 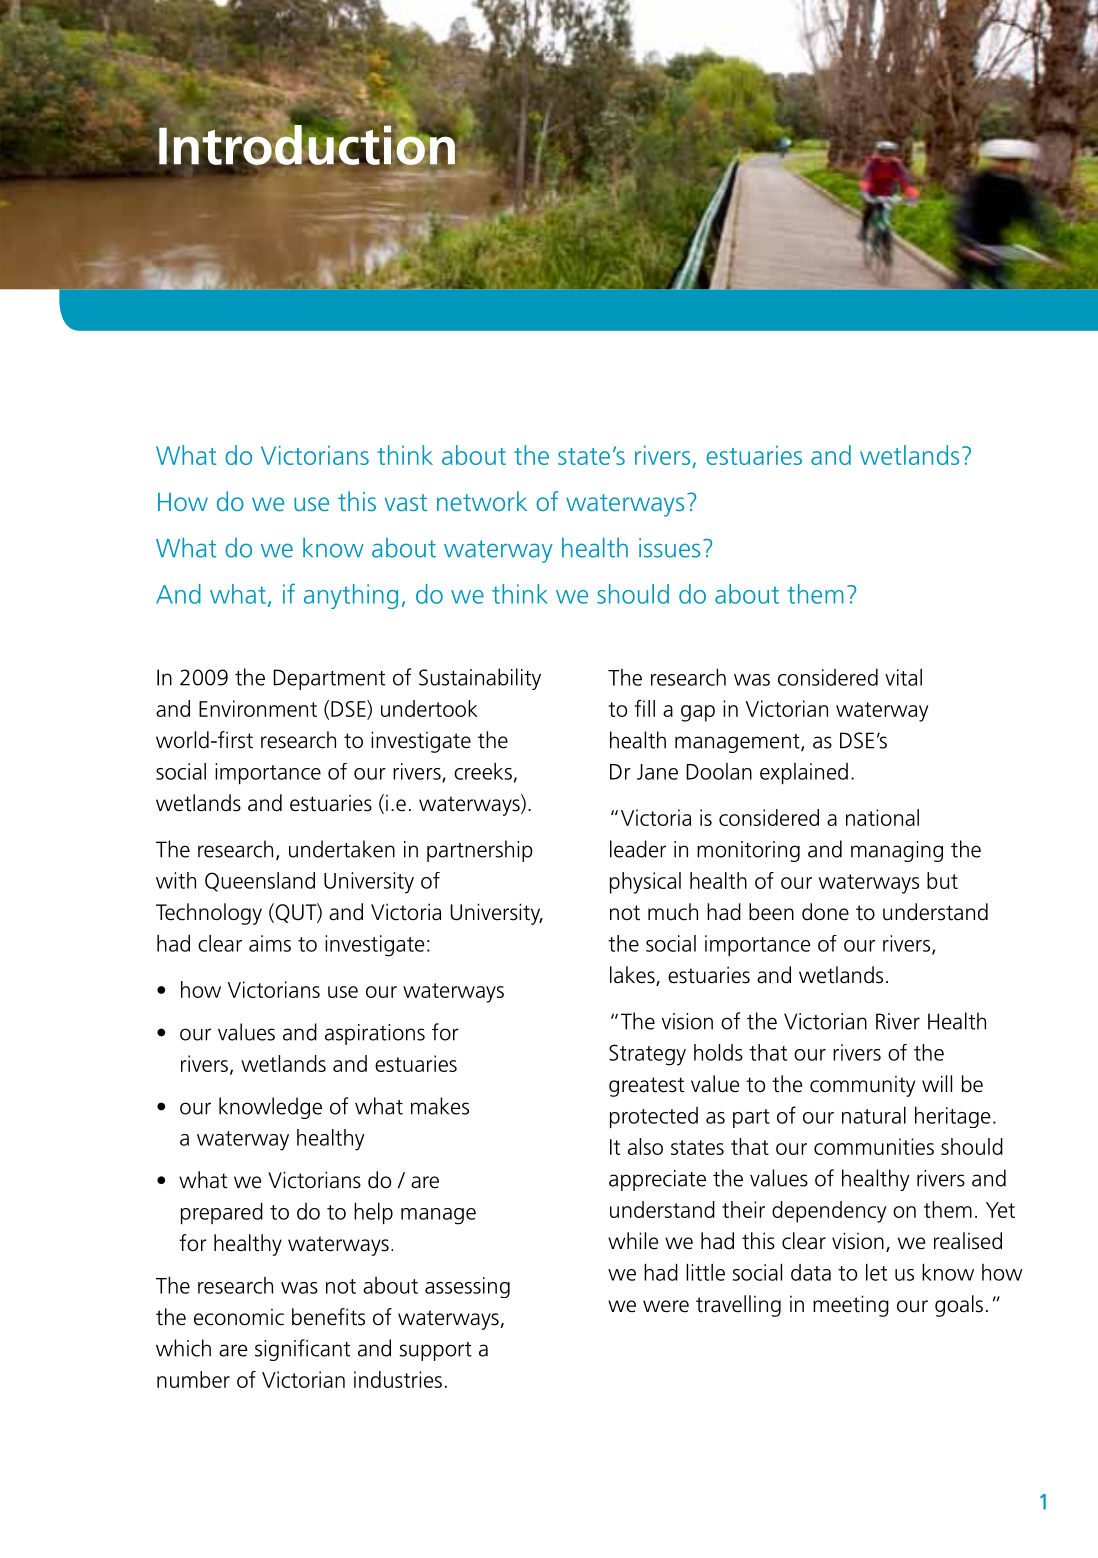 What do you see at coordinates (351, 596) in the document?
I see `anything` at bounding box center [351, 596].
